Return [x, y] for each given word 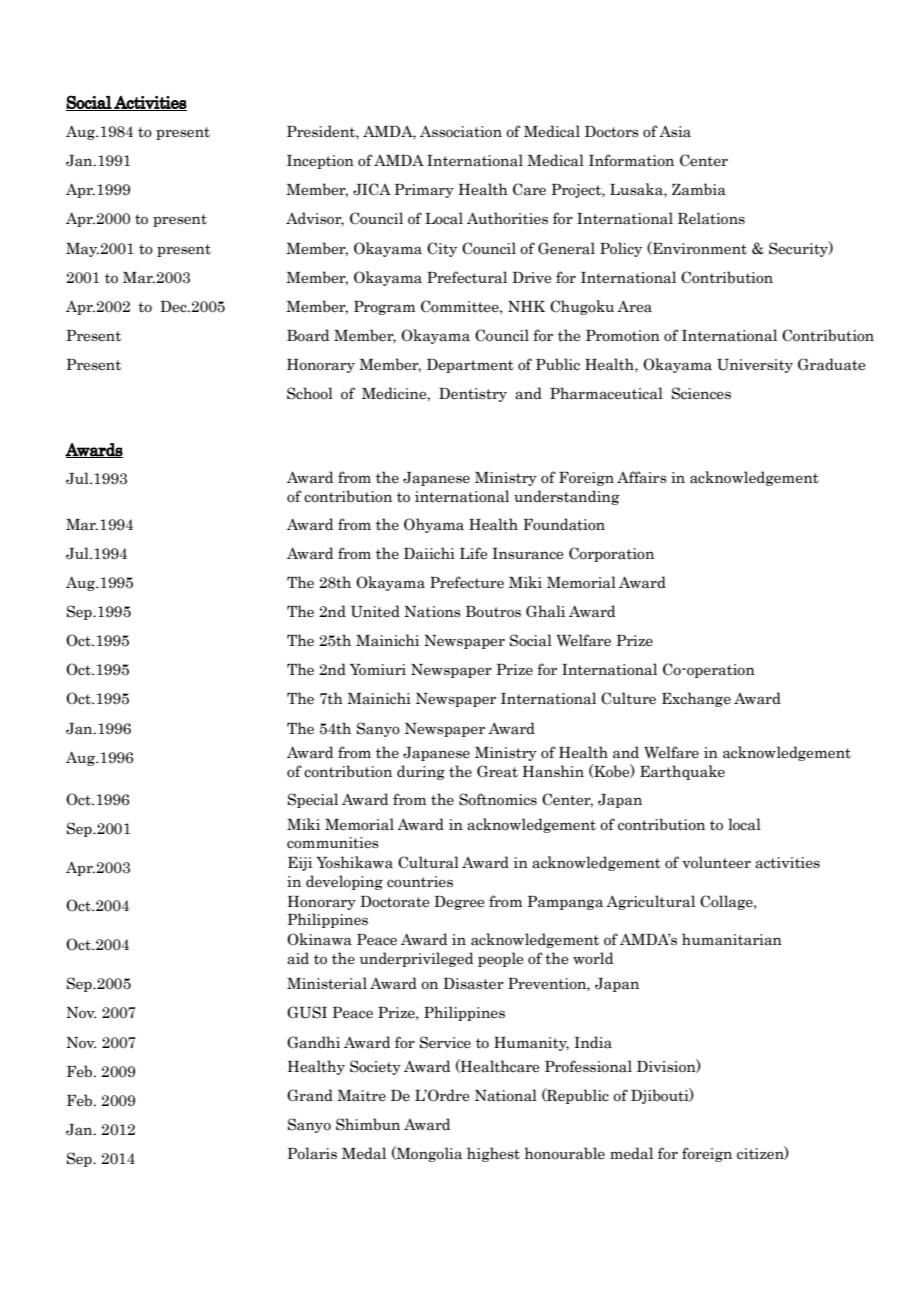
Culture [628, 698]
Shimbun [368, 1124]
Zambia [699, 189]
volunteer [716, 862]
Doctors [612, 132]
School [310, 393]
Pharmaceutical [606, 393]
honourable [565, 1153]
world [593, 958]
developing [344, 882]
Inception [320, 162]
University [755, 366]
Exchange [696, 699]
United [375, 611]
